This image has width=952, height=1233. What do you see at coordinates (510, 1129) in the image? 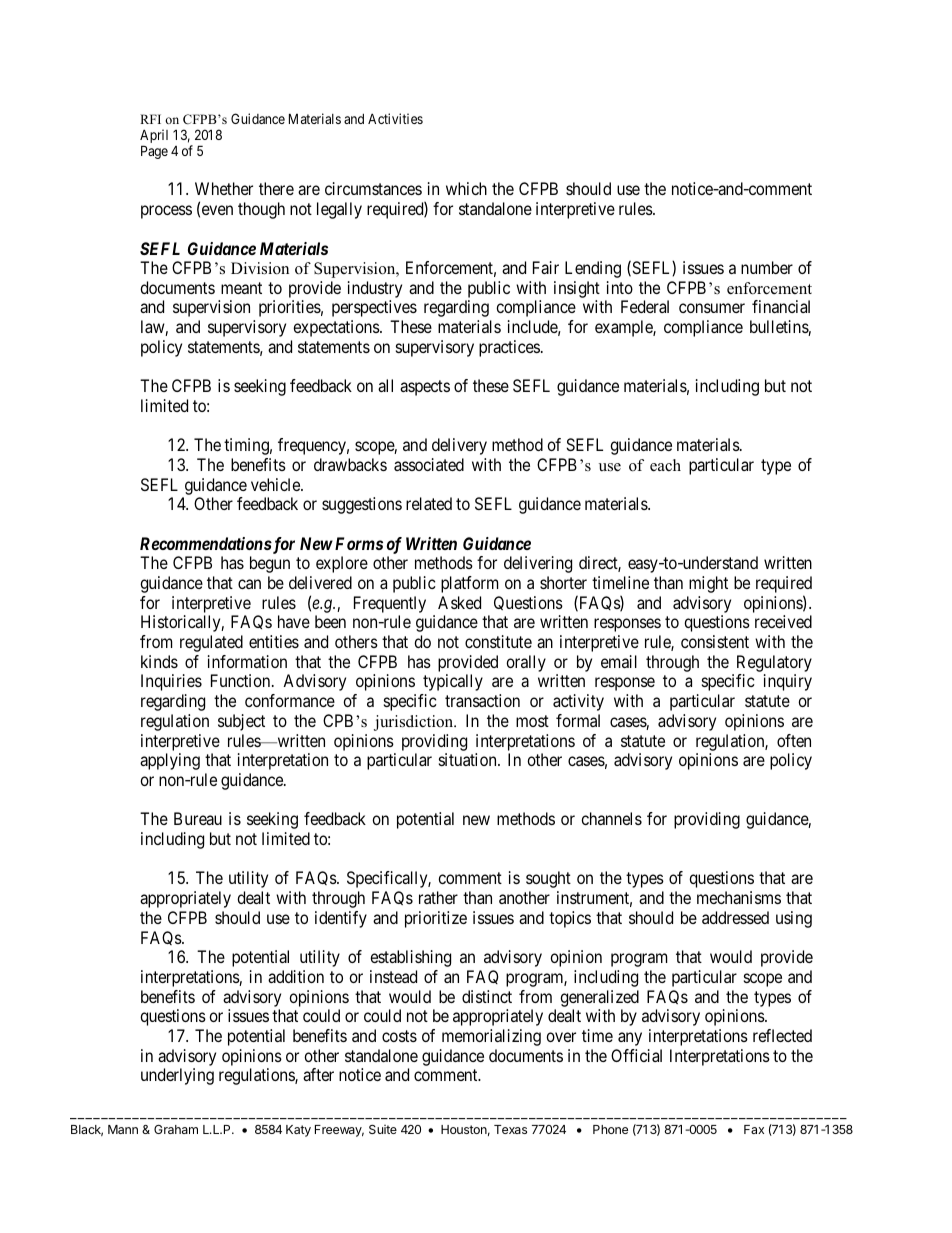
I see `Texas` at bounding box center [510, 1129].
